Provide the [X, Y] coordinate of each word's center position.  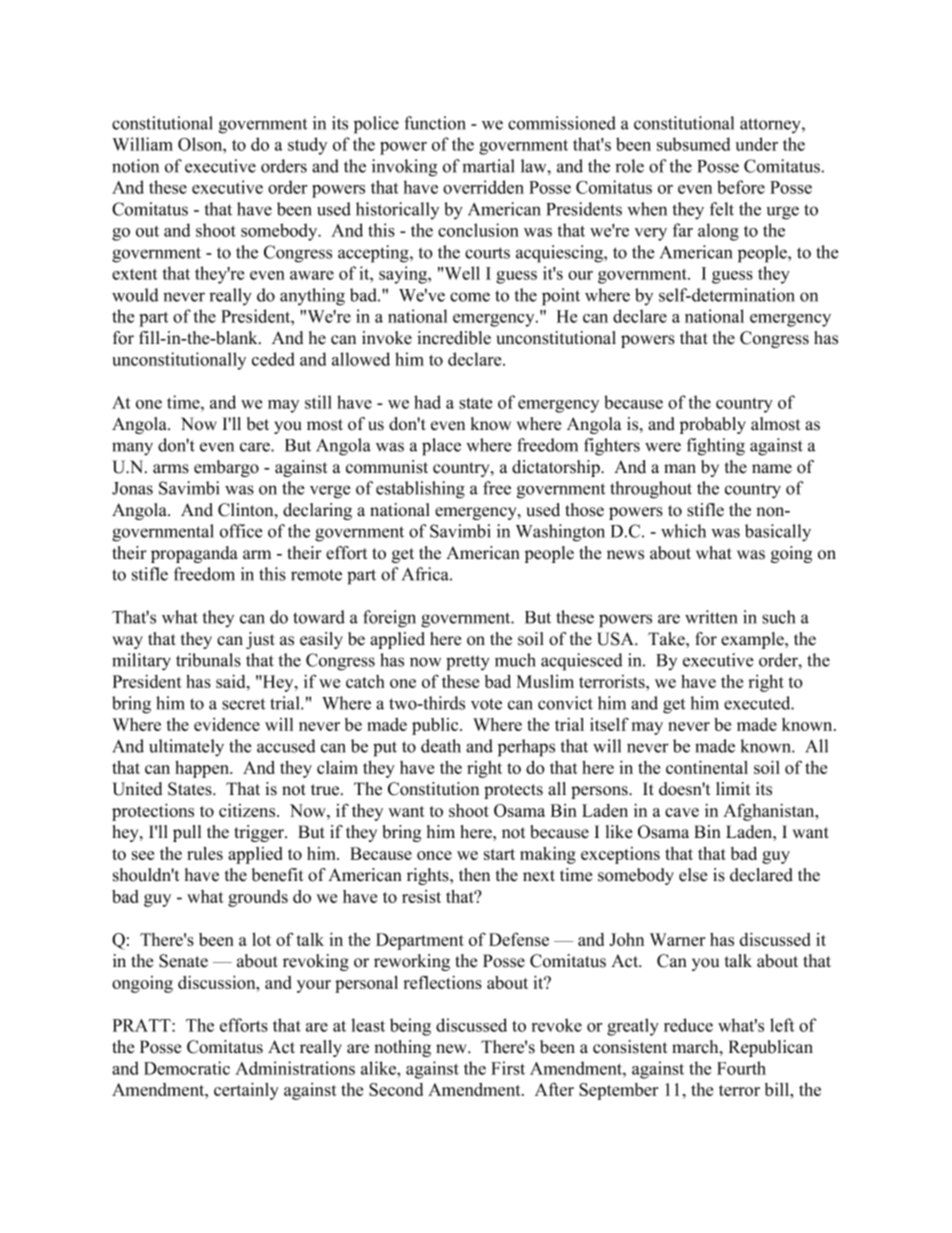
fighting [716, 447]
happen [203, 769]
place [441, 447]
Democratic [187, 1068]
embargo [226, 468]
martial [488, 166]
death [441, 746]
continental [707, 767]
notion [135, 166]
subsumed [693, 144]
